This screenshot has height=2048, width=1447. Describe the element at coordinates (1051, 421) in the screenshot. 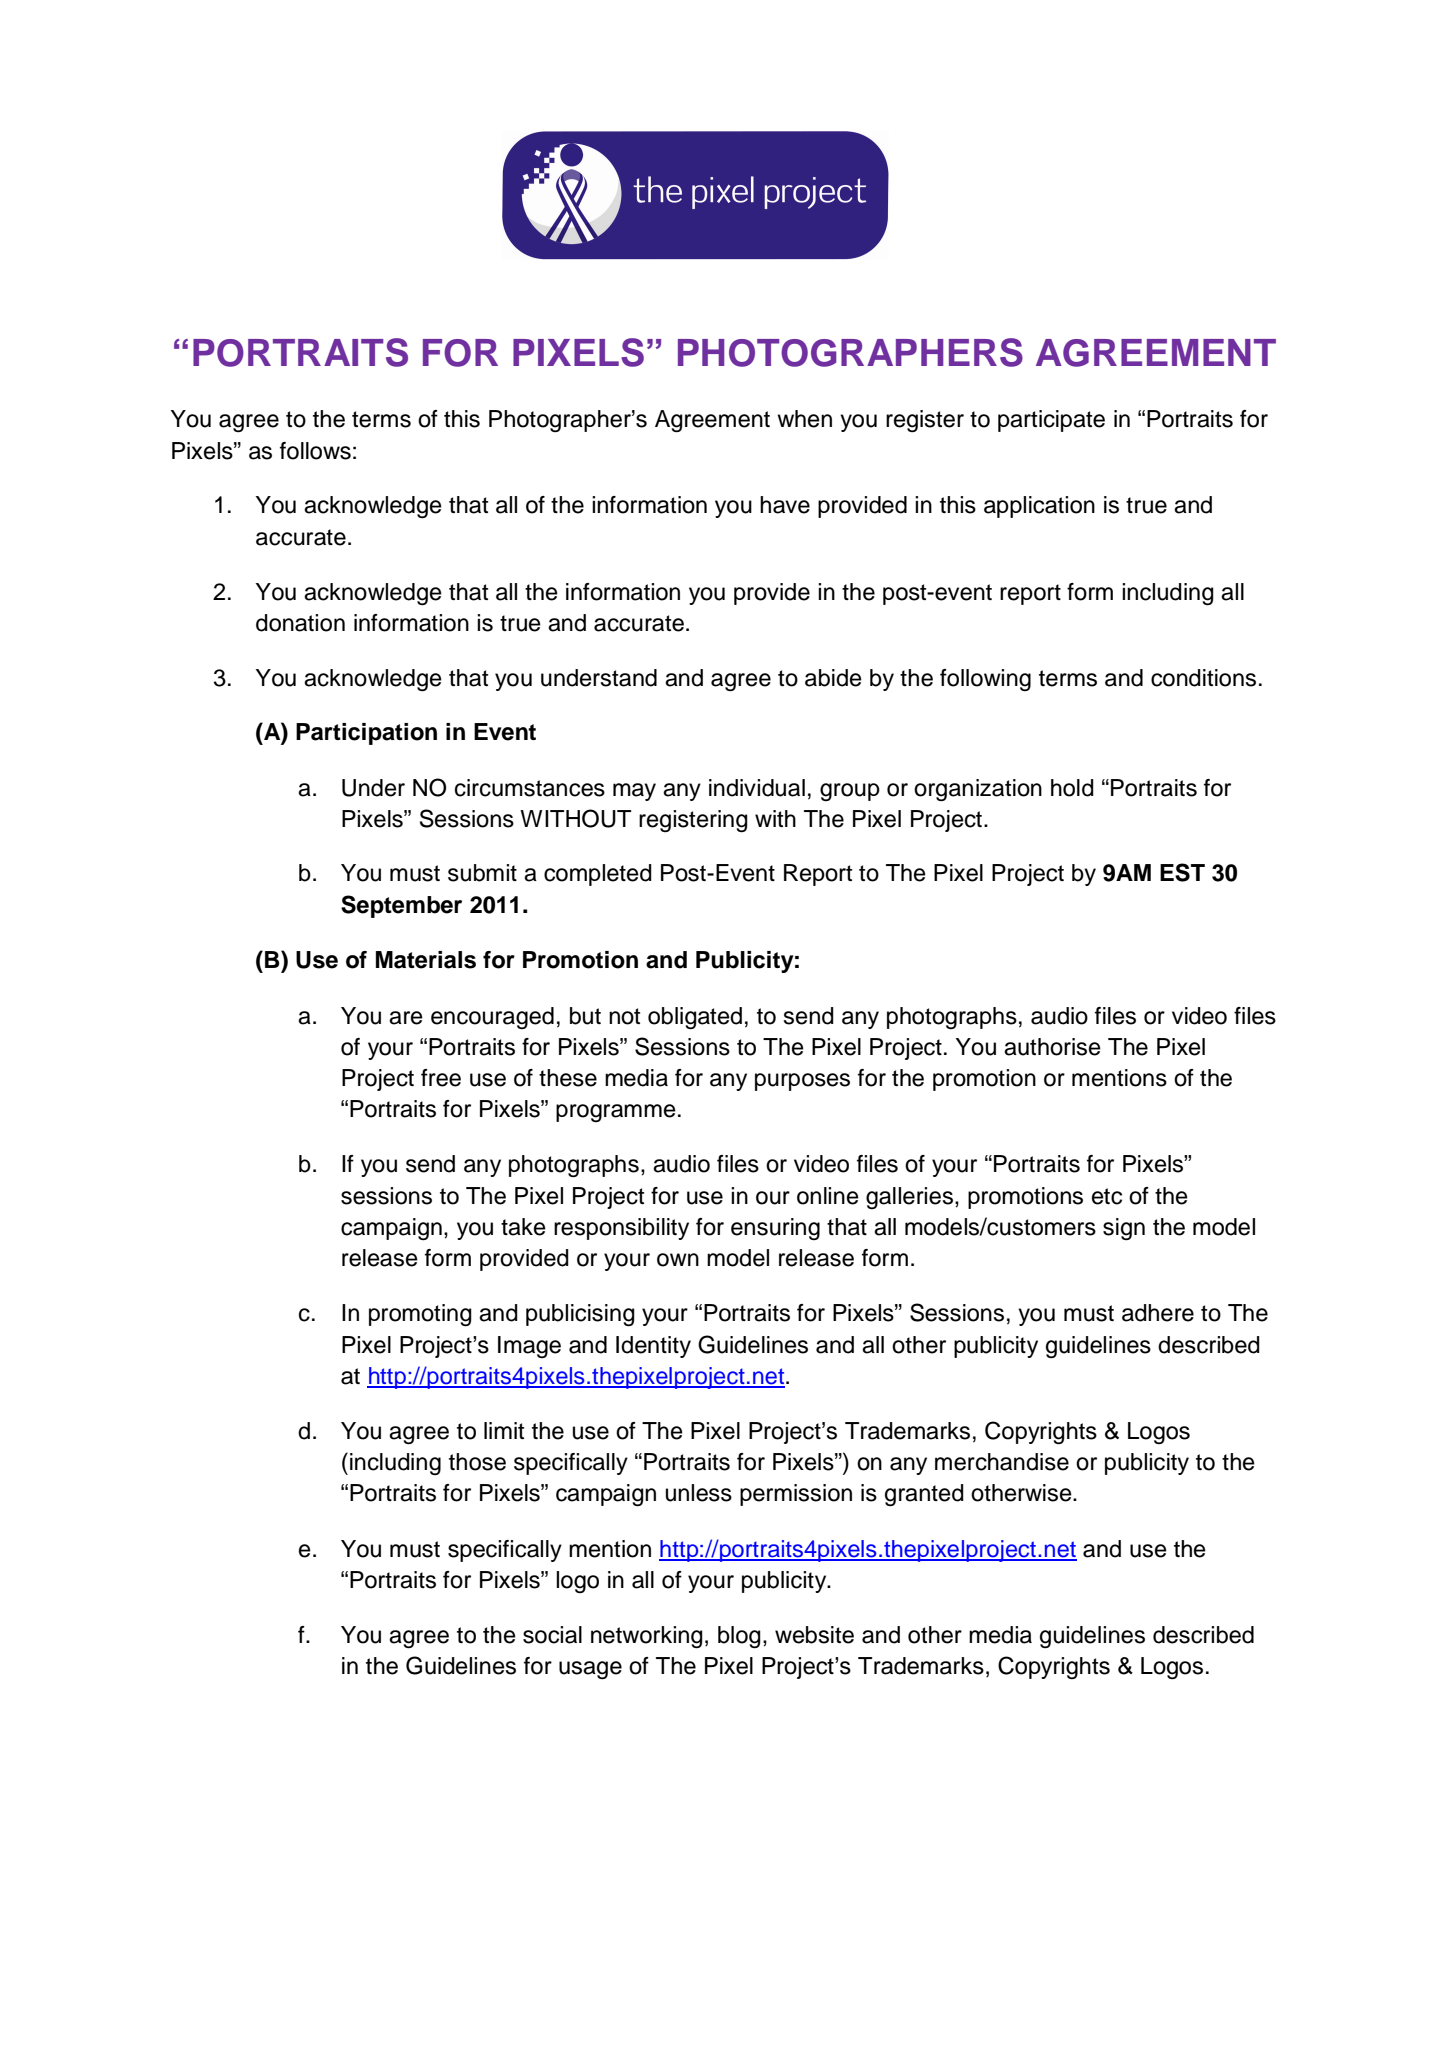

I see `participate` at that location.
